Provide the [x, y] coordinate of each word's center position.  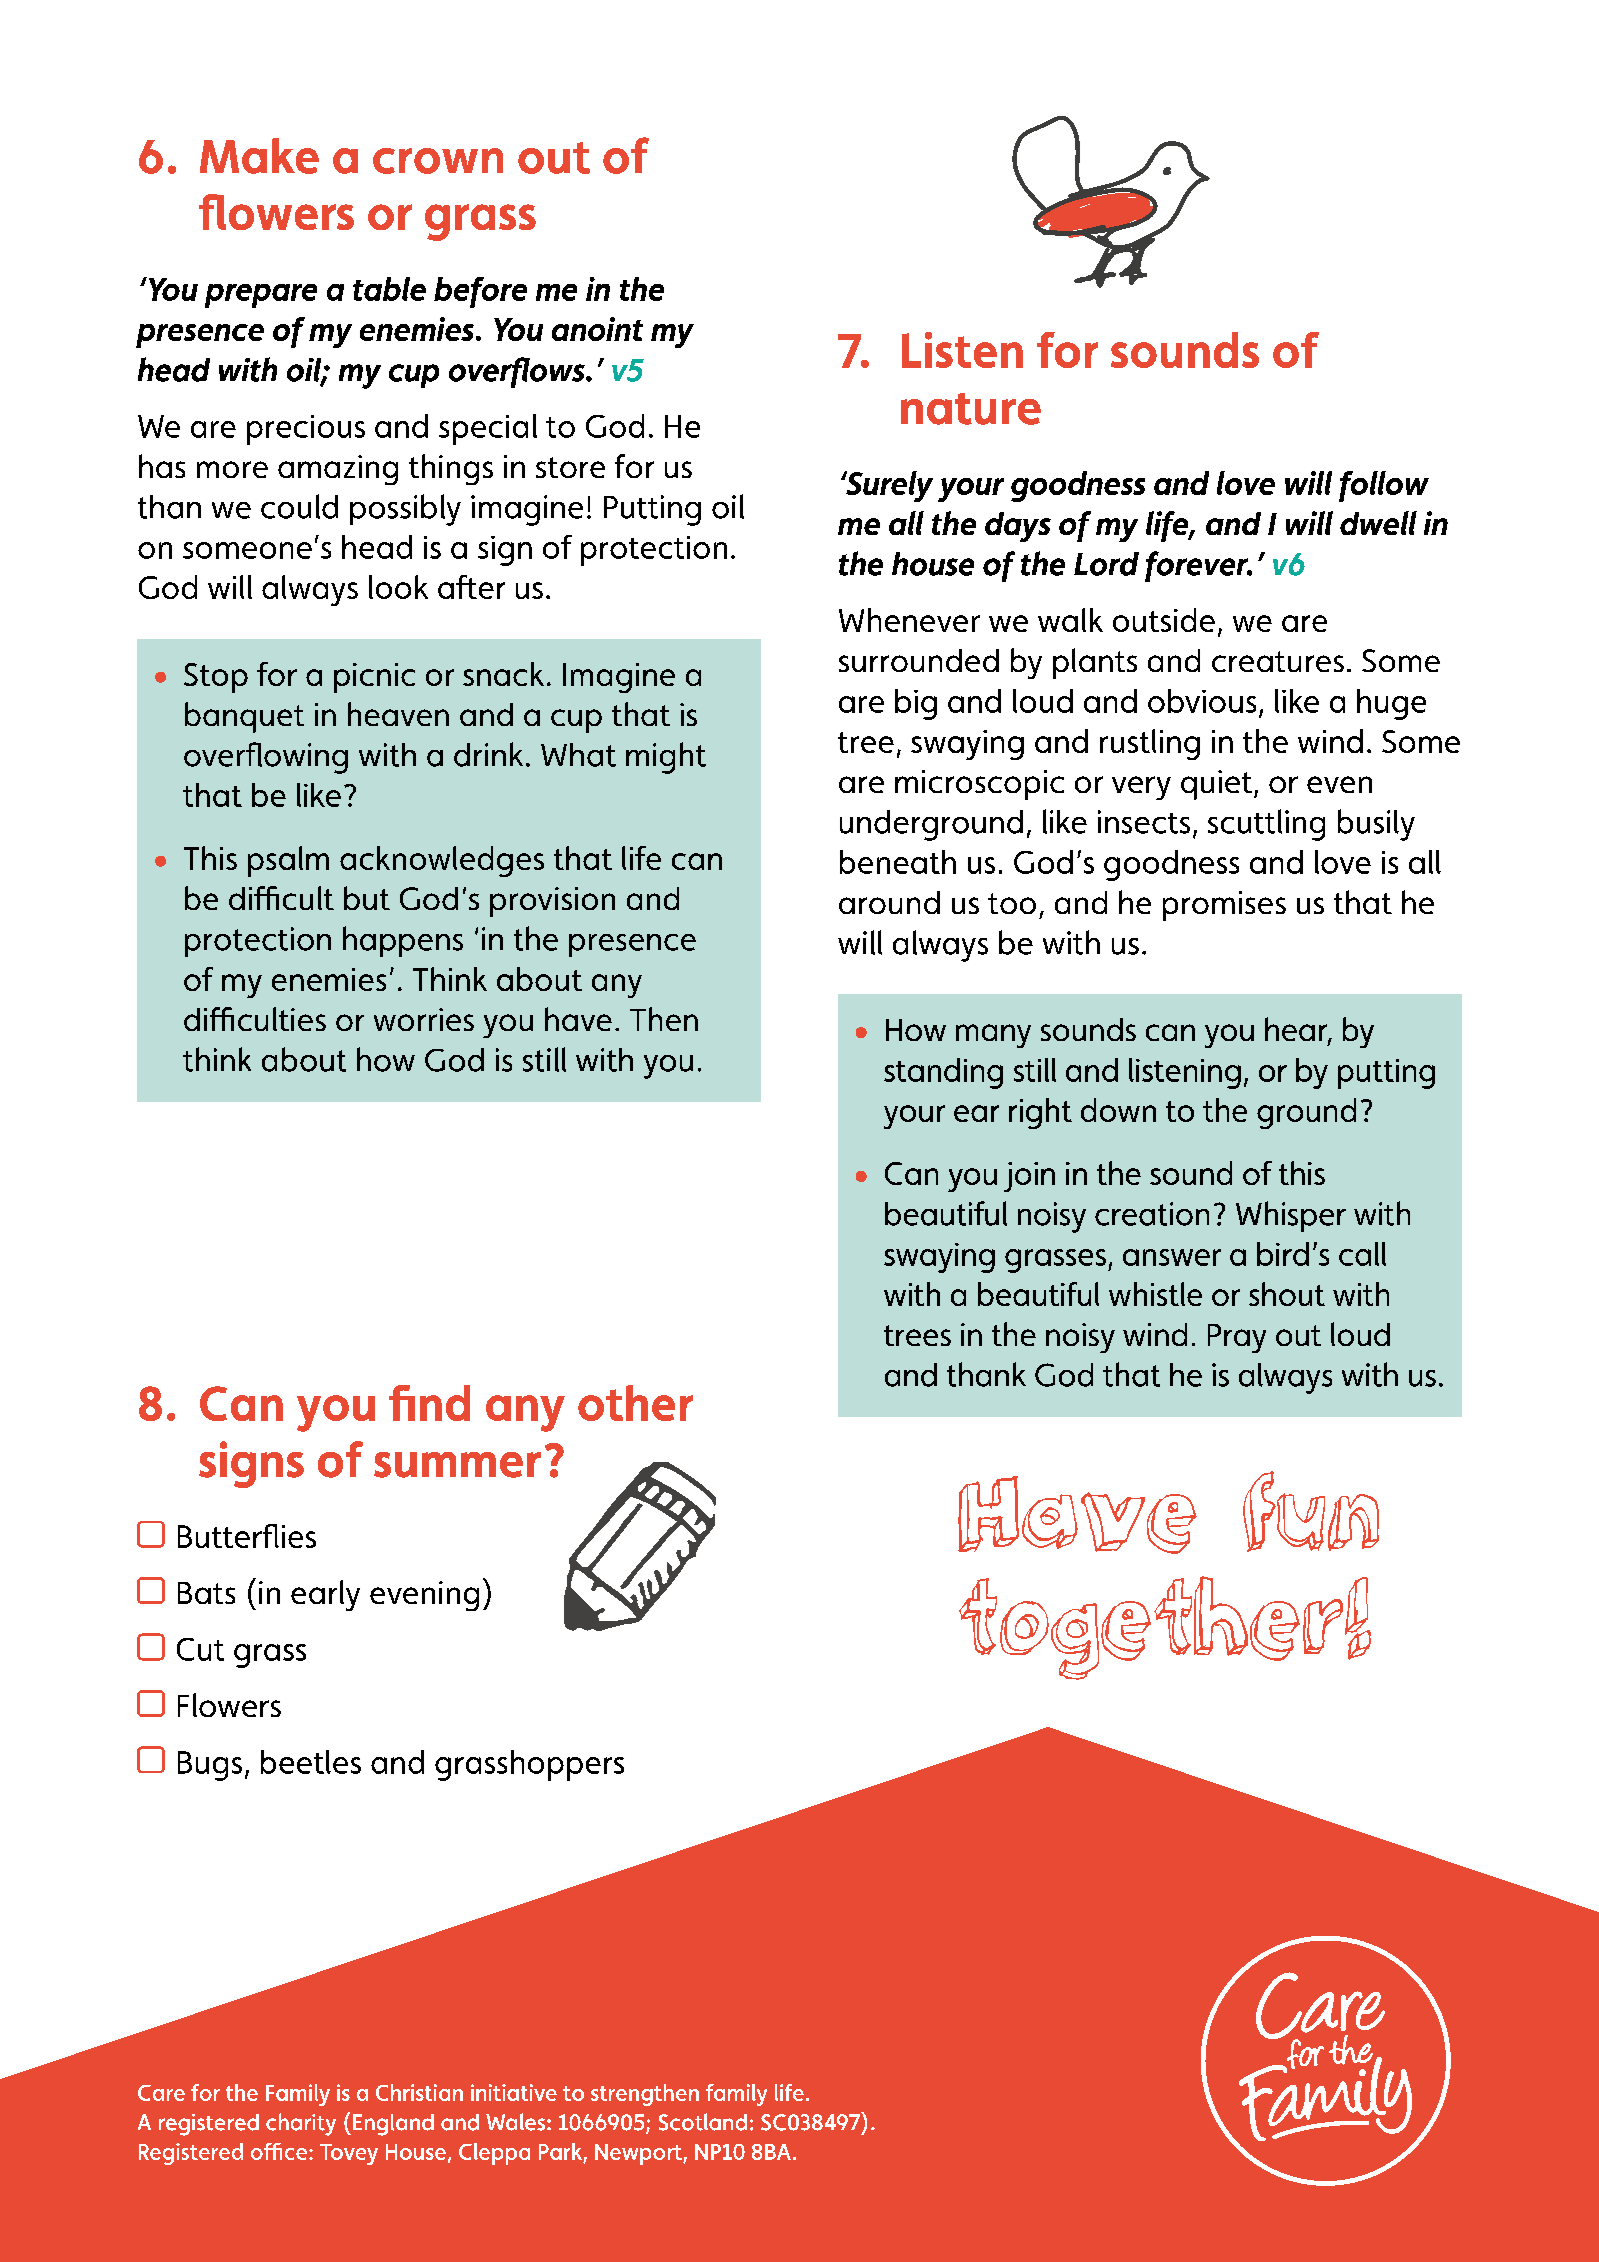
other [635, 1403]
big [916, 704]
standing [943, 1073]
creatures [1278, 661]
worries [424, 1019]
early [325, 1595]
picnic [374, 678]
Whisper [1291, 1216]
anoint [597, 329]
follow [1384, 486]
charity [301, 2124]
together [1152, 1628]
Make [259, 156]
